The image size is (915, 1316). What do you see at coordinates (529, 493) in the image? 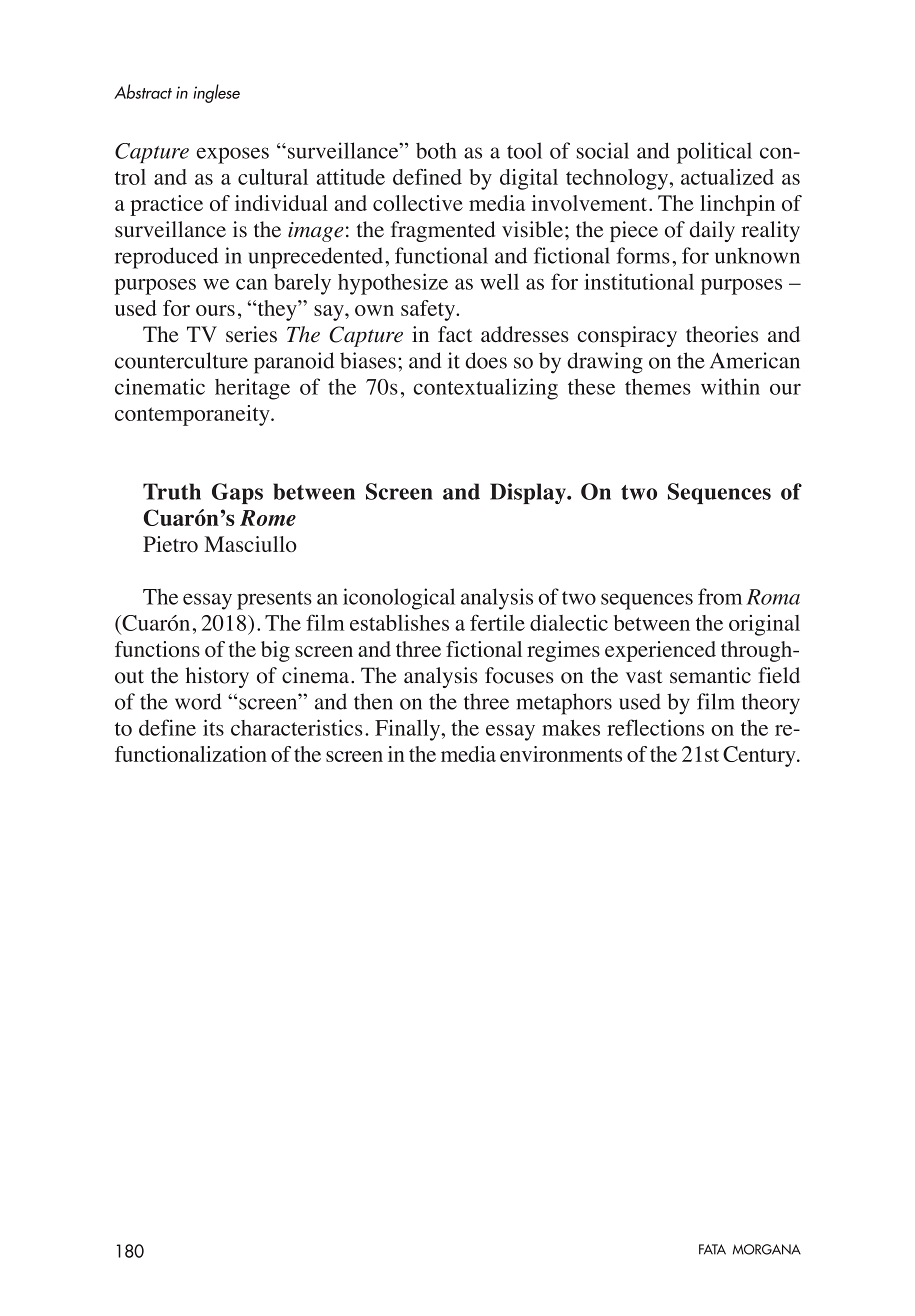
I see `Display` at bounding box center [529, 493].
